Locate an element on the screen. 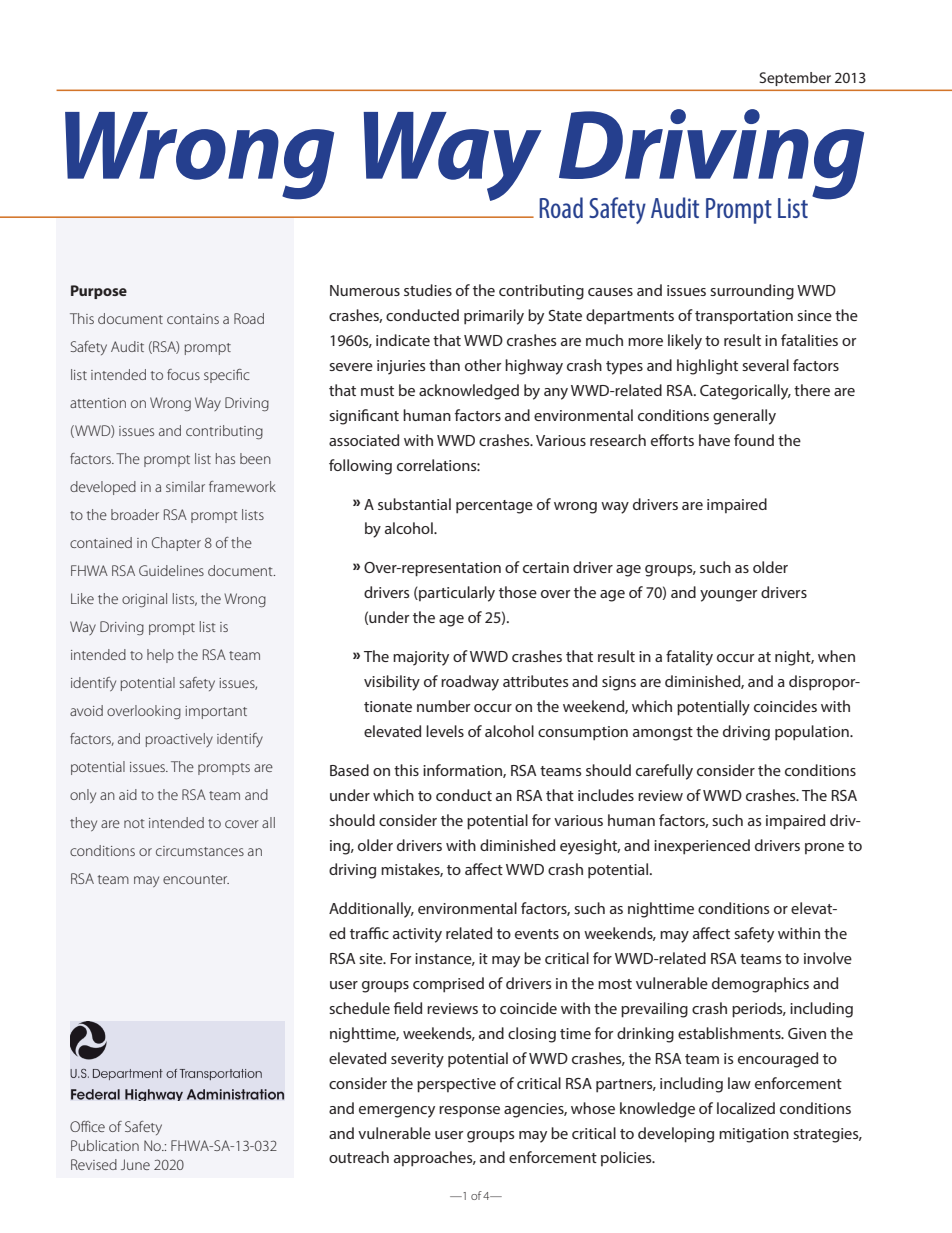 This screenshot has width=952, height=1233. Purpose is located at coordinates (99, 292).
